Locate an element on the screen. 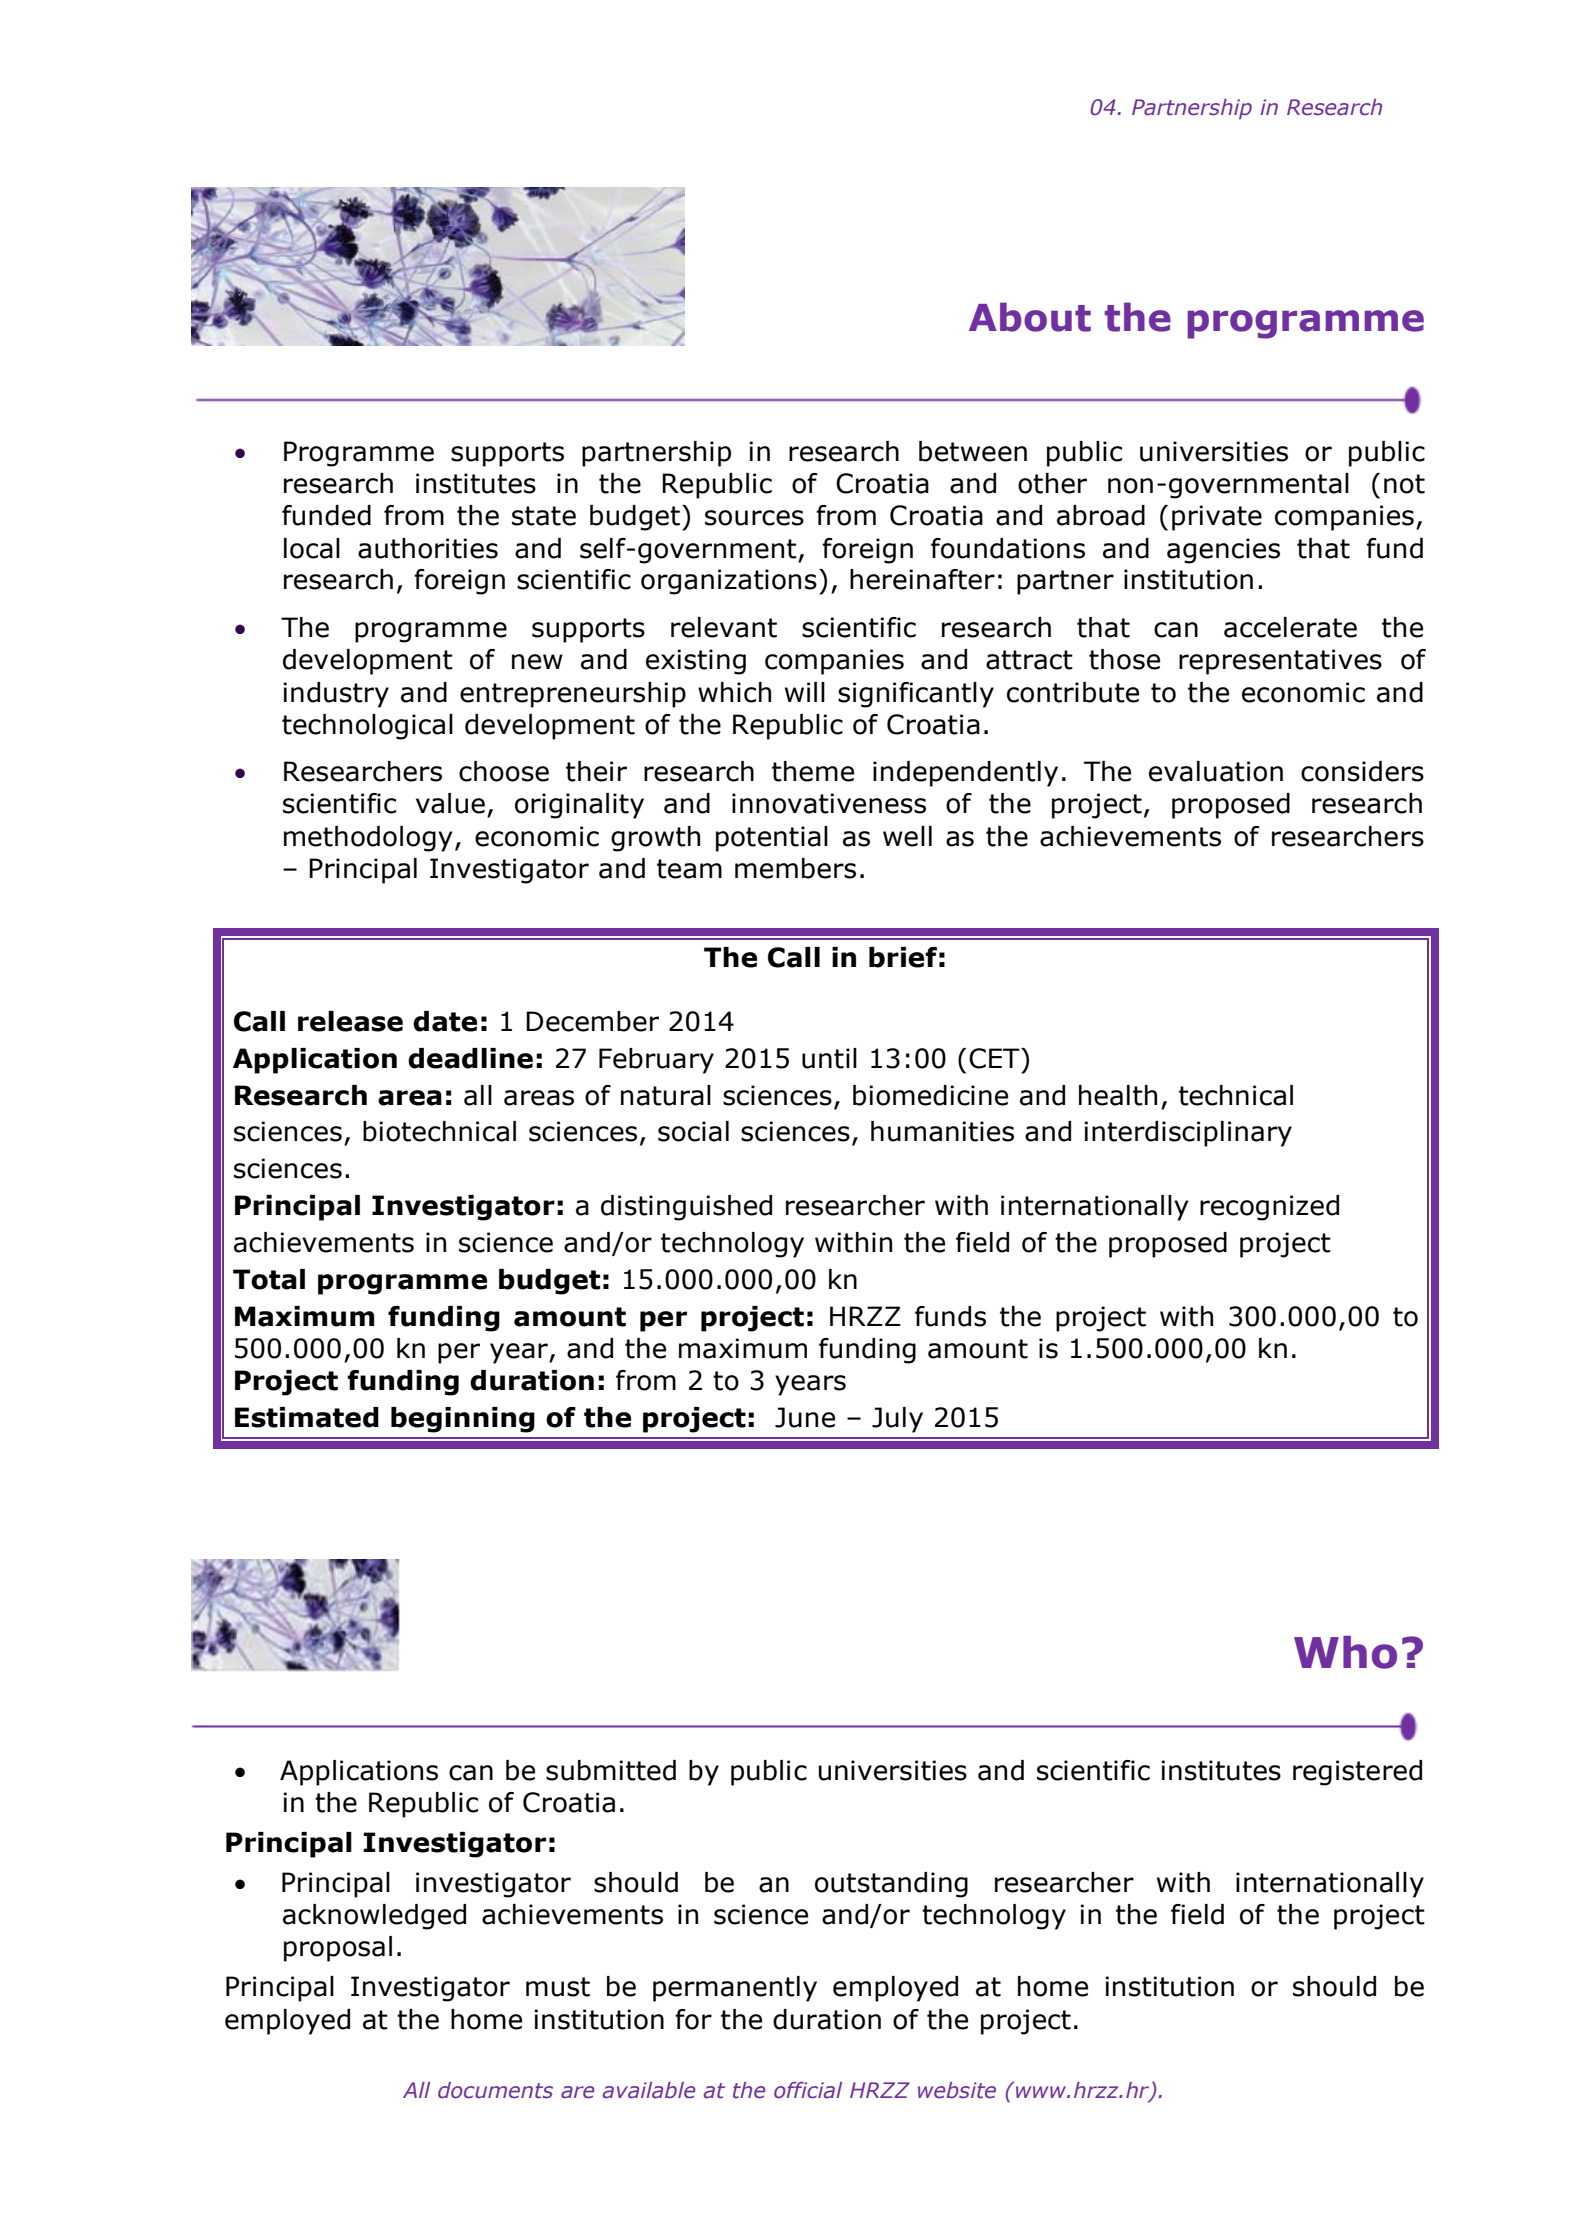 The image size is (1570, 2221). documents is located at coordinates (495, 2090).
